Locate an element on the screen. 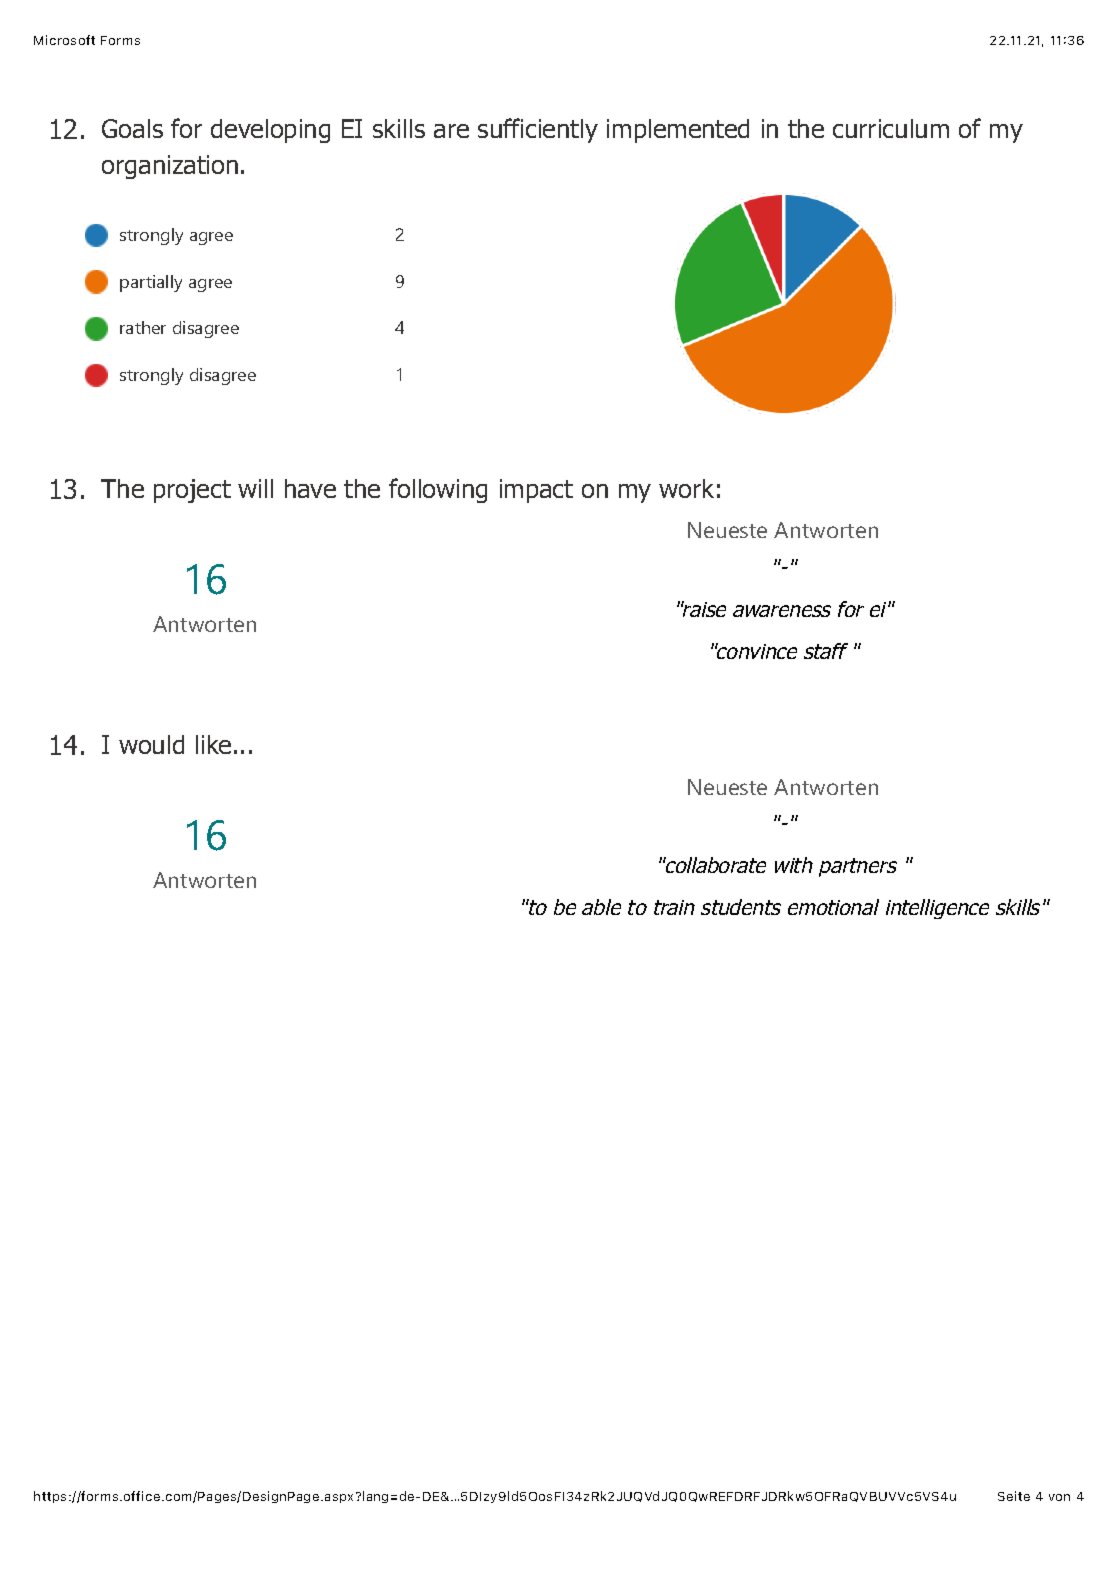 The width and height of the screenshot is (1119, 1584). will is located at coordinates (255, 488).
